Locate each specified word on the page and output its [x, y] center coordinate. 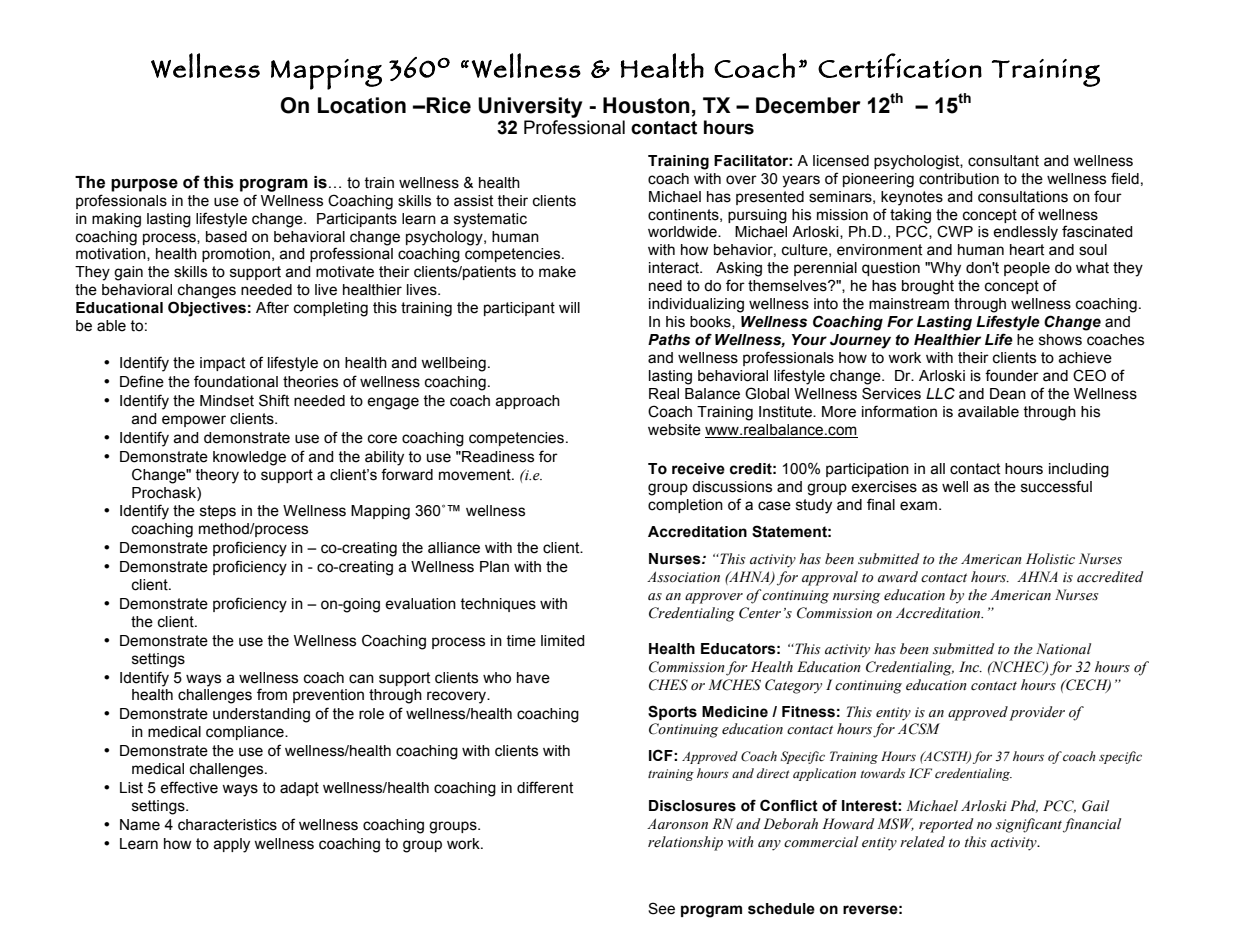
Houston [646, 105]
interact [675, 268]
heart [1027, 250]
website [674, 430]
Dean [1008, 394]
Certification [900, 65]
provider [1037, 713]
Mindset [227, 401]
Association [683, 577]
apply [231, 845]
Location [362, 105]
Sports [672, 712]
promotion [236, 255]
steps [218, 512]
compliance [246, 733]
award [898, 576]
